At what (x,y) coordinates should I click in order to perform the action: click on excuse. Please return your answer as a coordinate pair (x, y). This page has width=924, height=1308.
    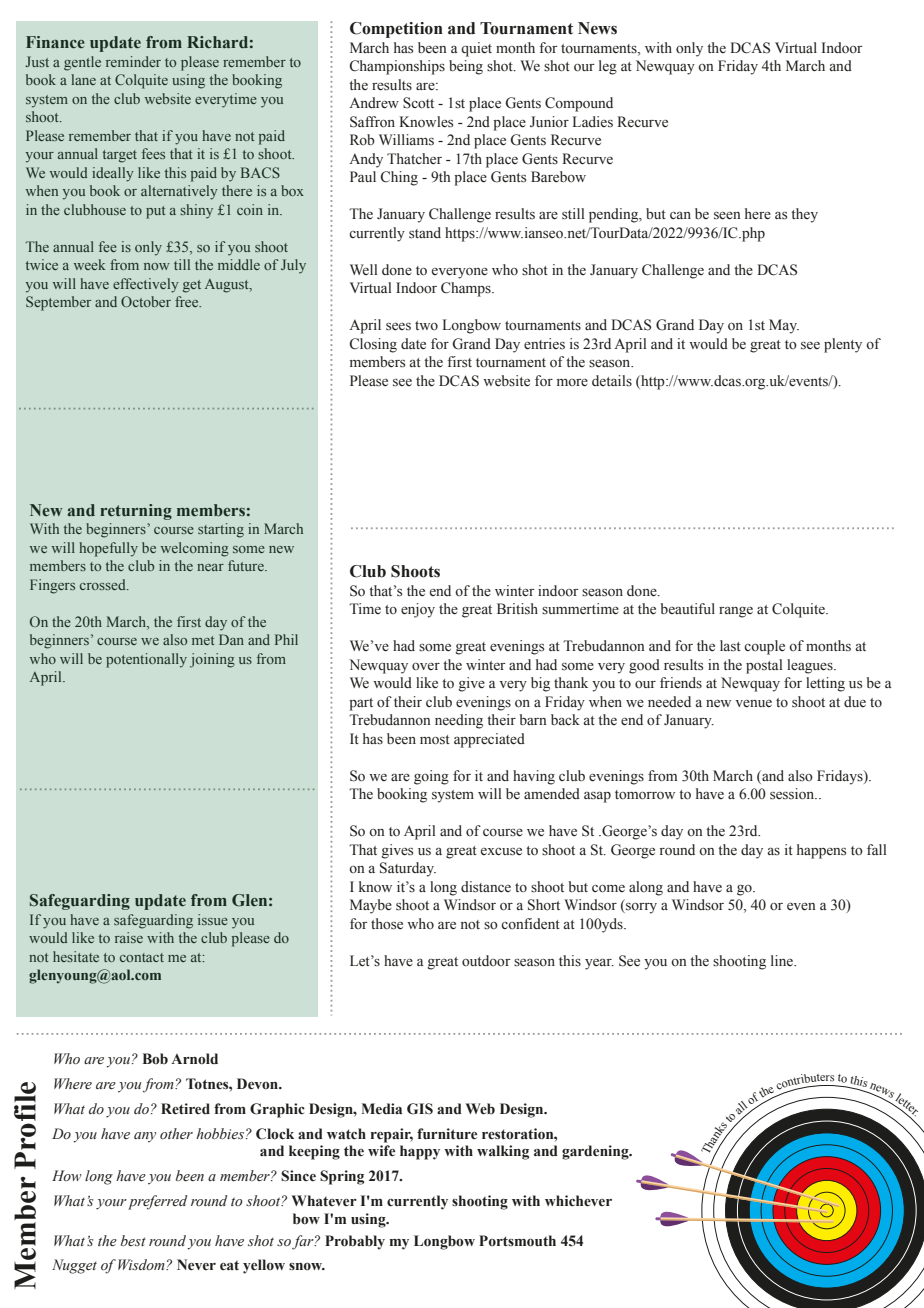
    Looking at the image, I should click on (501, 852).
